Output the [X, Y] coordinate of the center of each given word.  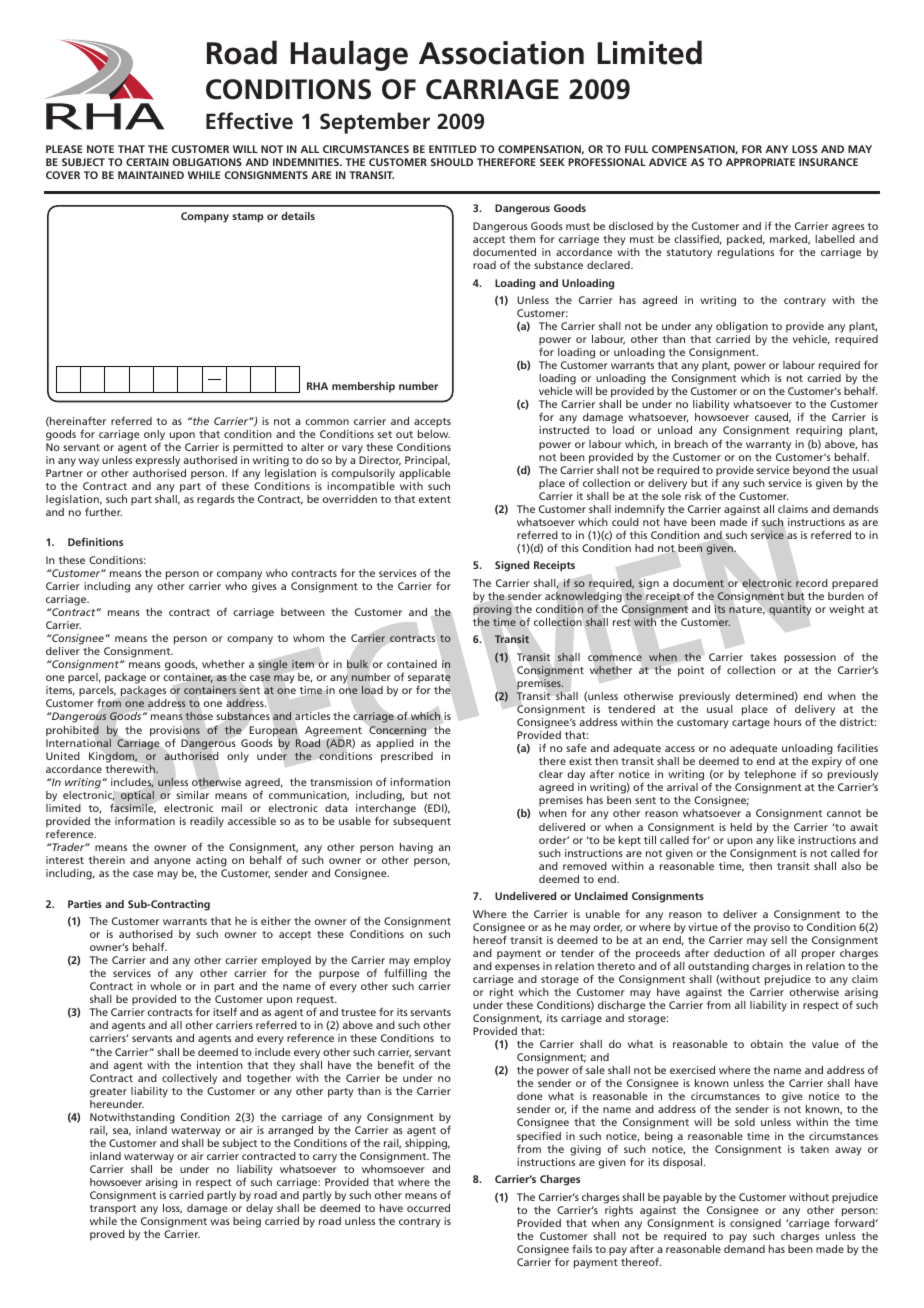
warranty [768, 446]
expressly [158, 461]
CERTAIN [147, 162]
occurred [428, 1208]
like [786, 840]
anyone [172, 862]
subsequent [422, 822]
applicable [424, 474]
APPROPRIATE [760, 162]
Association [501, 53]
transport [112, 1209]
